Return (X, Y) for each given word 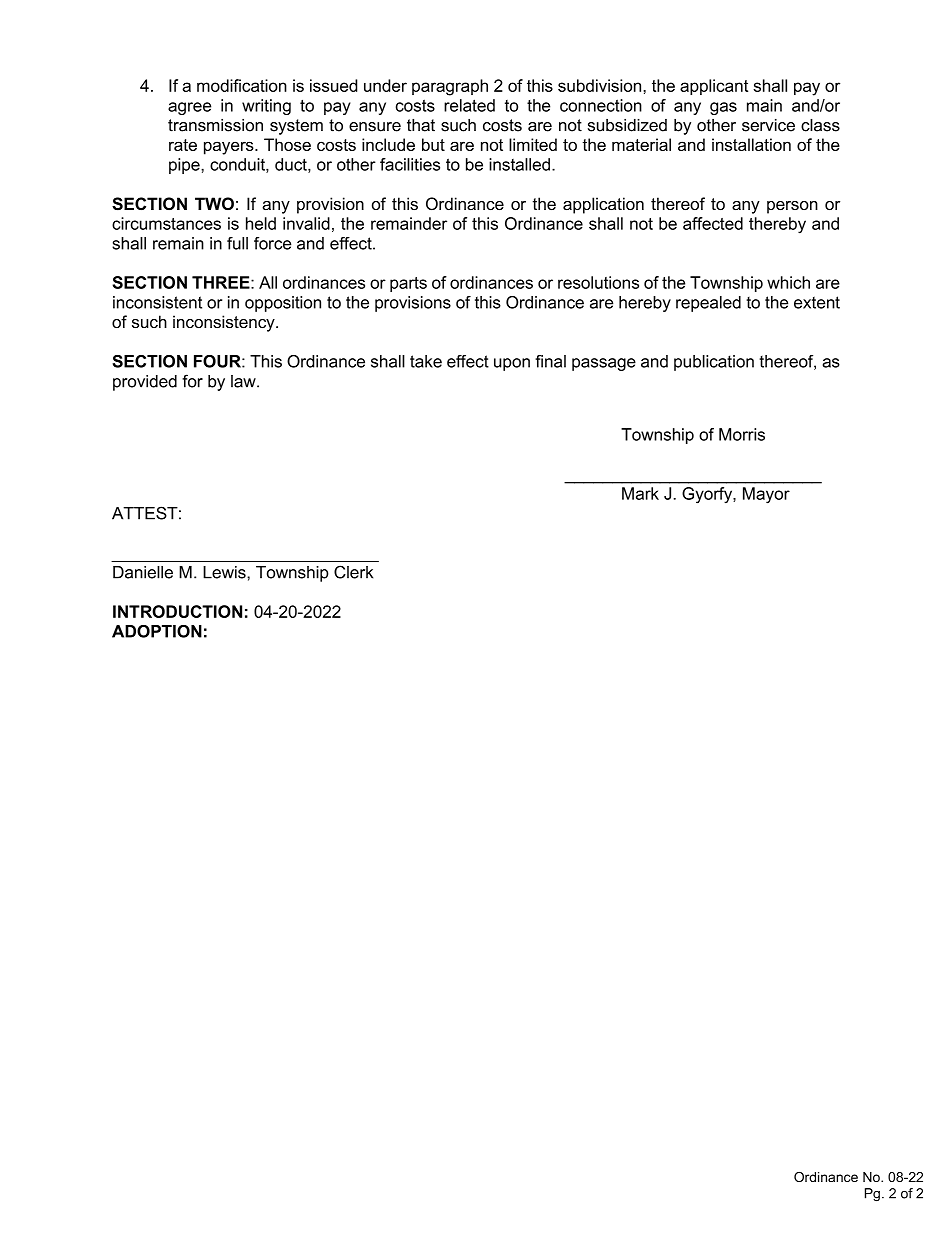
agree (189, 108)
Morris (742, 434)
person (792, 207)
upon (512, 364)
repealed (708, 304)
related (469, 105)
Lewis (225, 572)
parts (408, 284)
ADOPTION (157, 631)
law (244, 381)
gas (723, 108)
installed (519, 164)
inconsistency (225, 323)
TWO (214, 203)
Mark (640, 493)
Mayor (766, 495)
